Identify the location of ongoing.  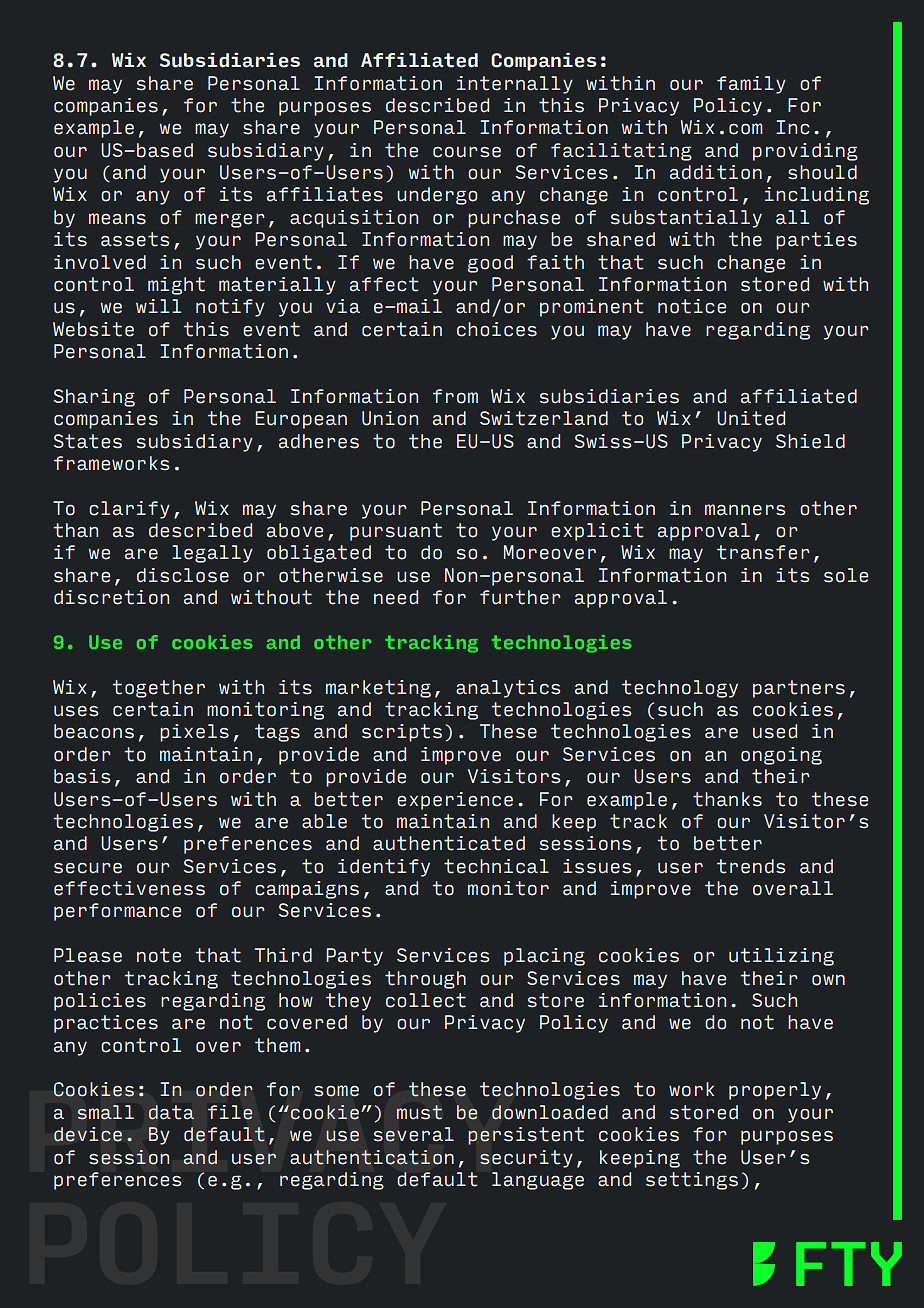
(781, 756).
